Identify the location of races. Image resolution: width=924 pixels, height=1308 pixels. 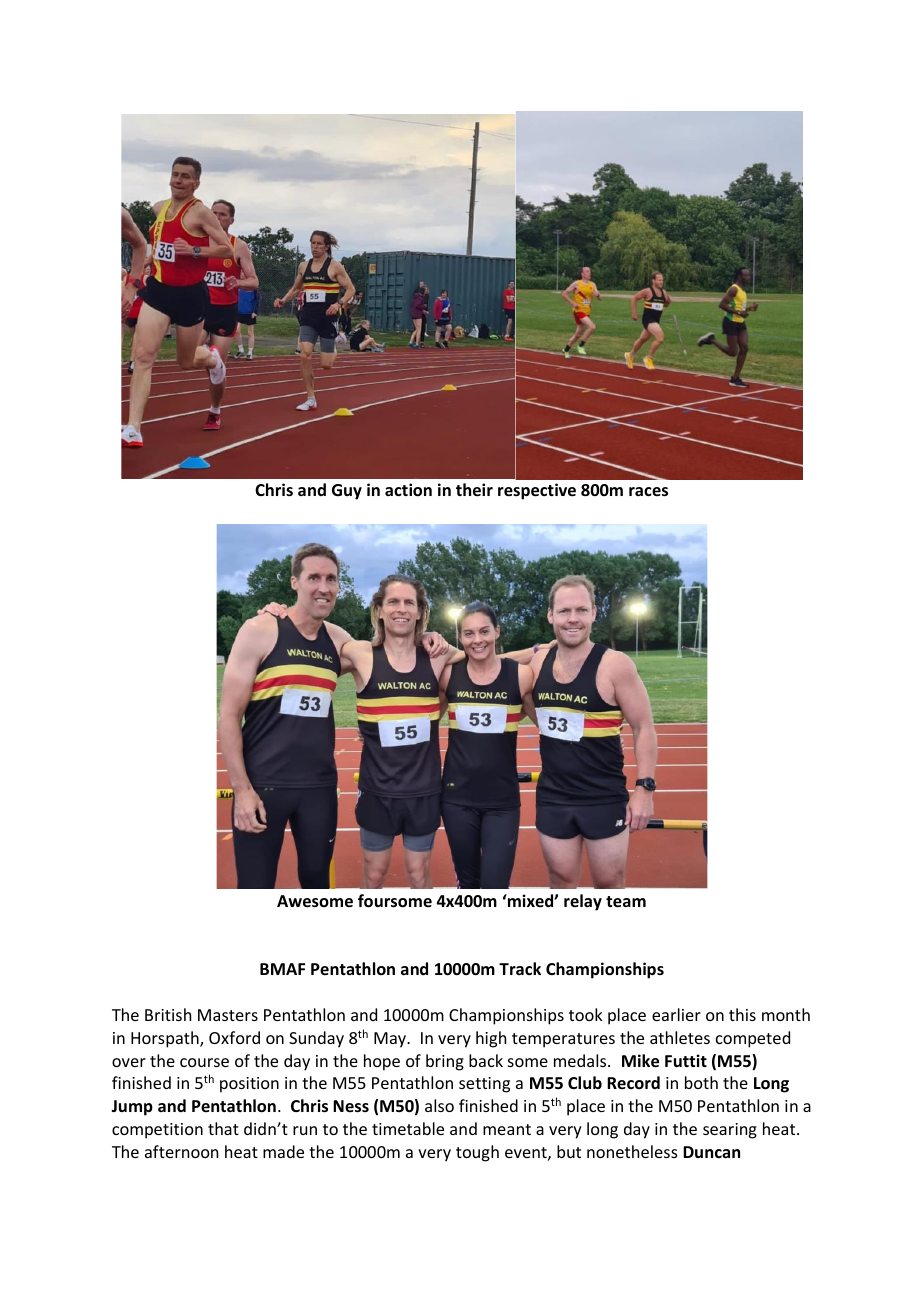
(648, 492).
